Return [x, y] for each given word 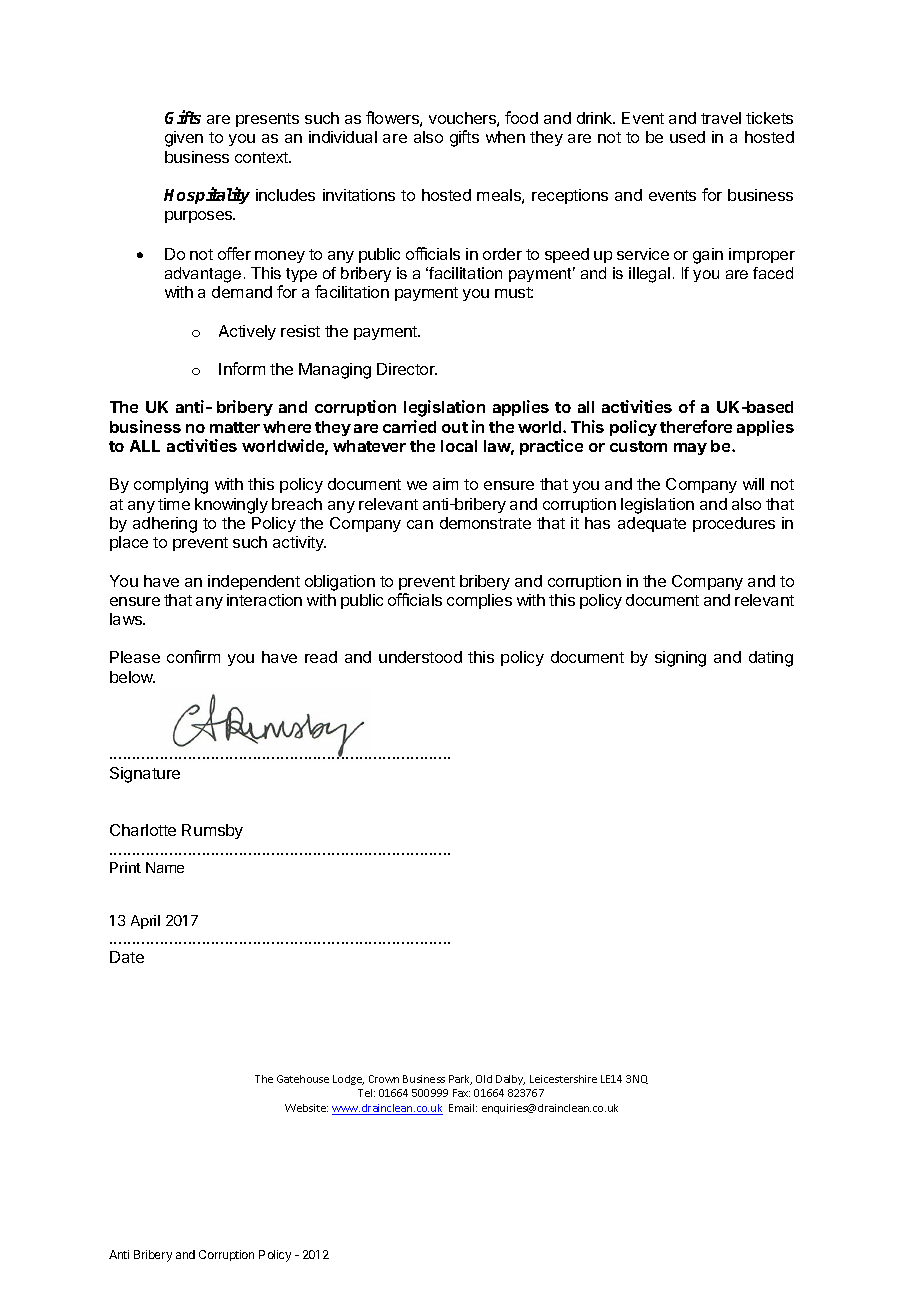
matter [235, 427]
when [505, 137]
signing [680, 659]
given [184, 139]
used [687, 137]
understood [420, 657]
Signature [145, 775]
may [690, 449]
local [459, 446]
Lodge [348, 1080]
